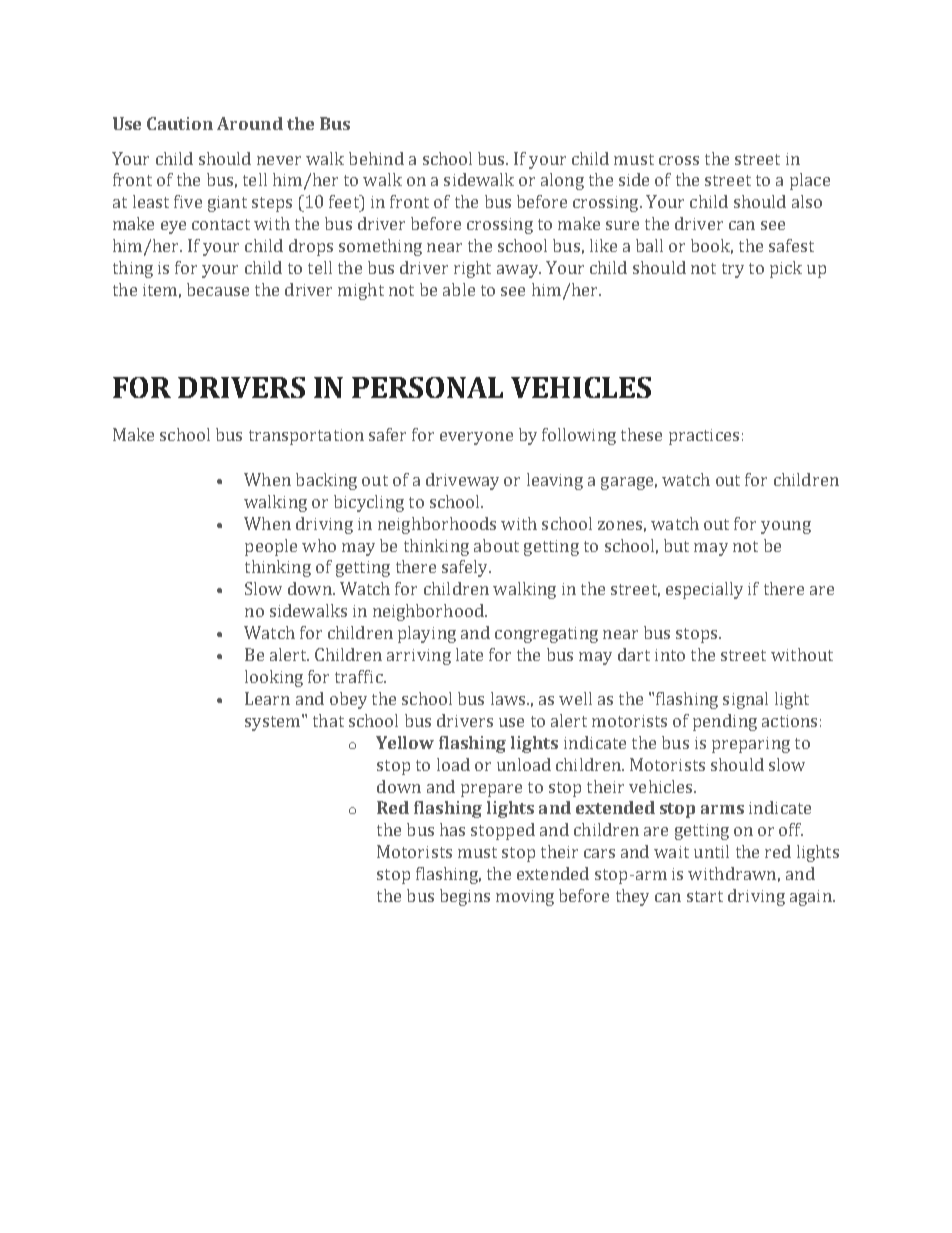  Describe the element at coordinates (250, 123) in the screenshot. I see `Around` at that location.
